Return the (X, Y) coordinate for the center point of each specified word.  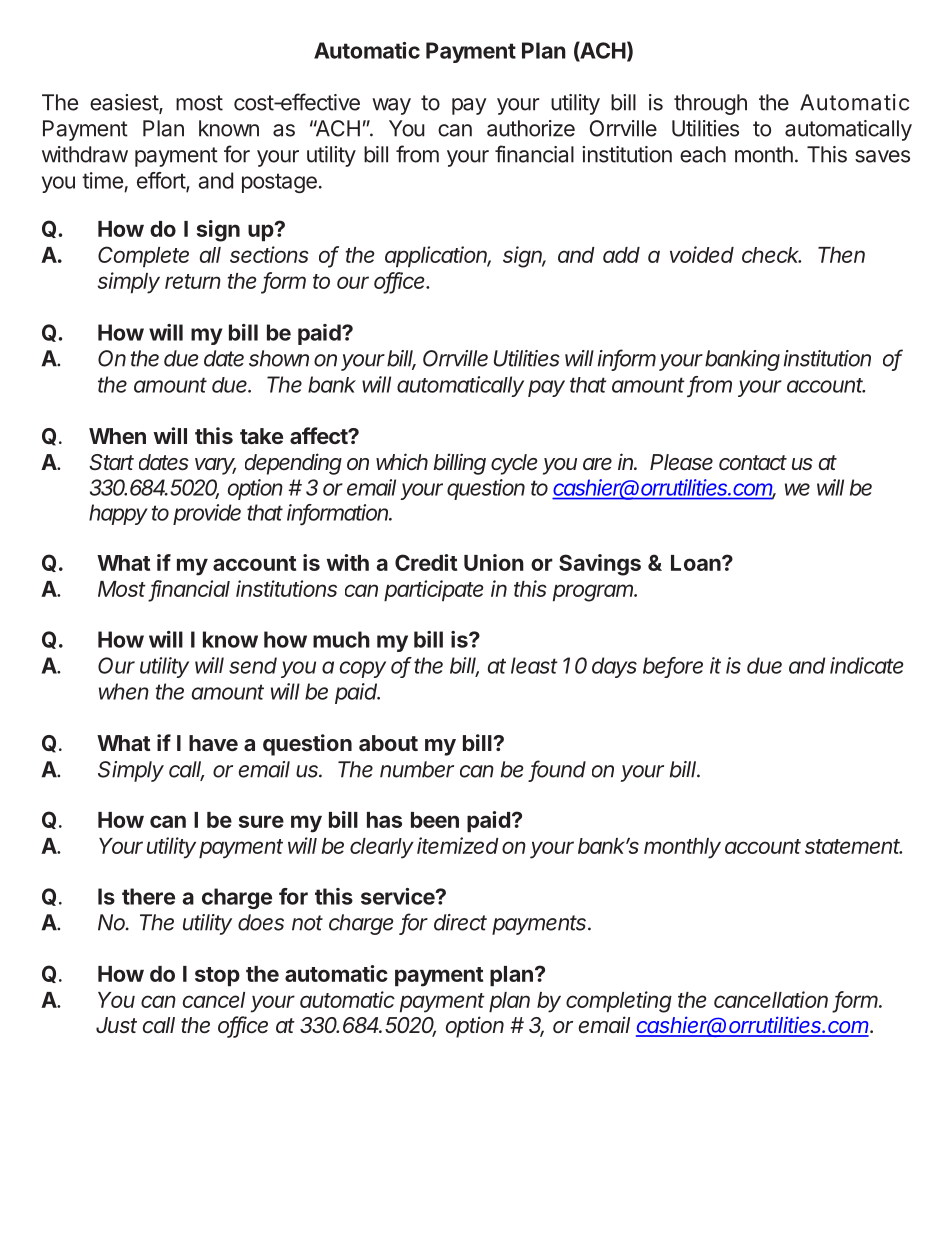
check (771, 255)
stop (217, 976)
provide (207, 514)
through (710, 104)
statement (853, 846)
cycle (514, 464)
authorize (531, 128)
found (558, 770)
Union (494, 562)
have (213, 743)
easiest (125, 103)
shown (279, 358)
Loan (697, 563)
